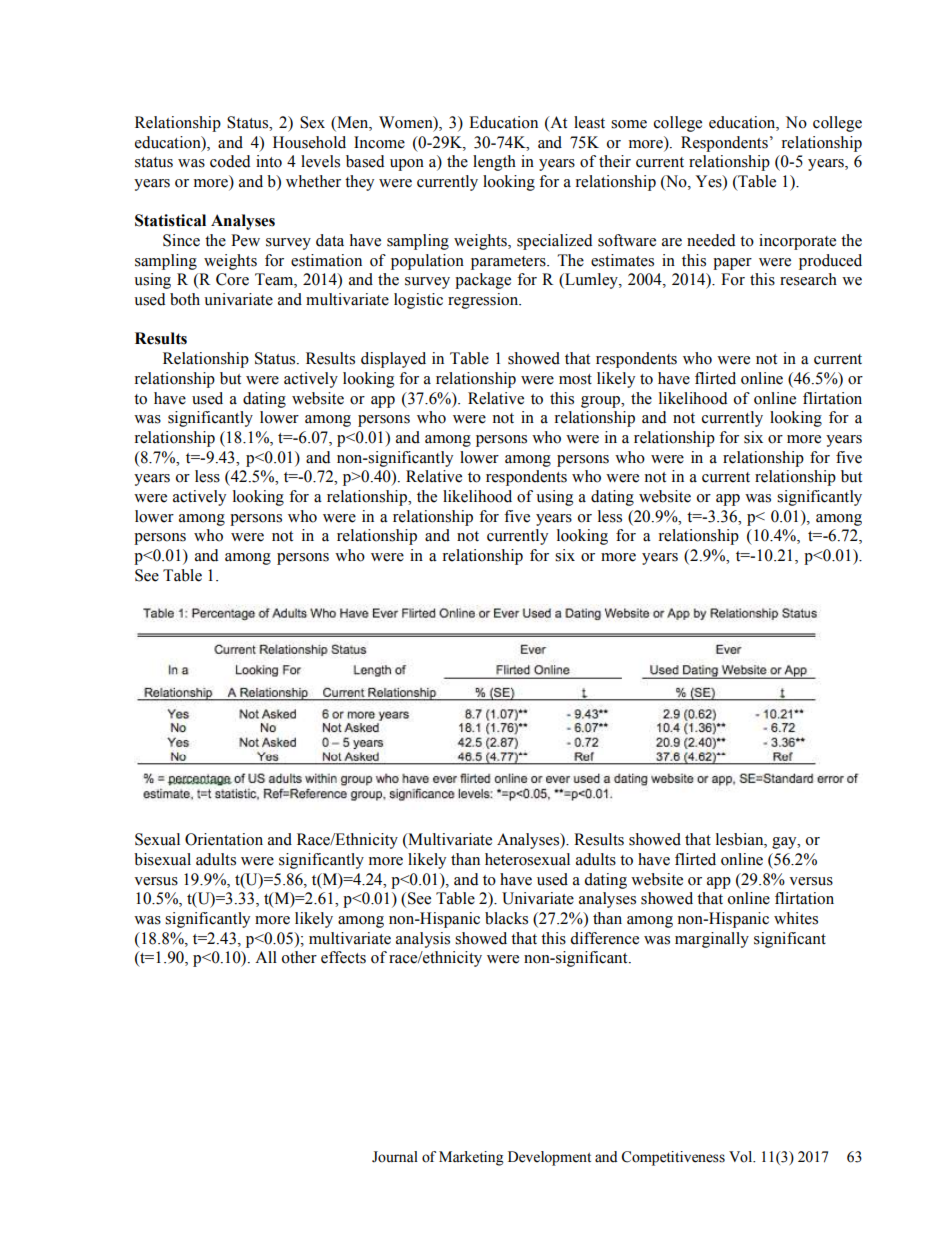 This image has width=952, height=1233. Describe the element at coordinates (224, 839) in the image. I see `Orientation` at that location.
